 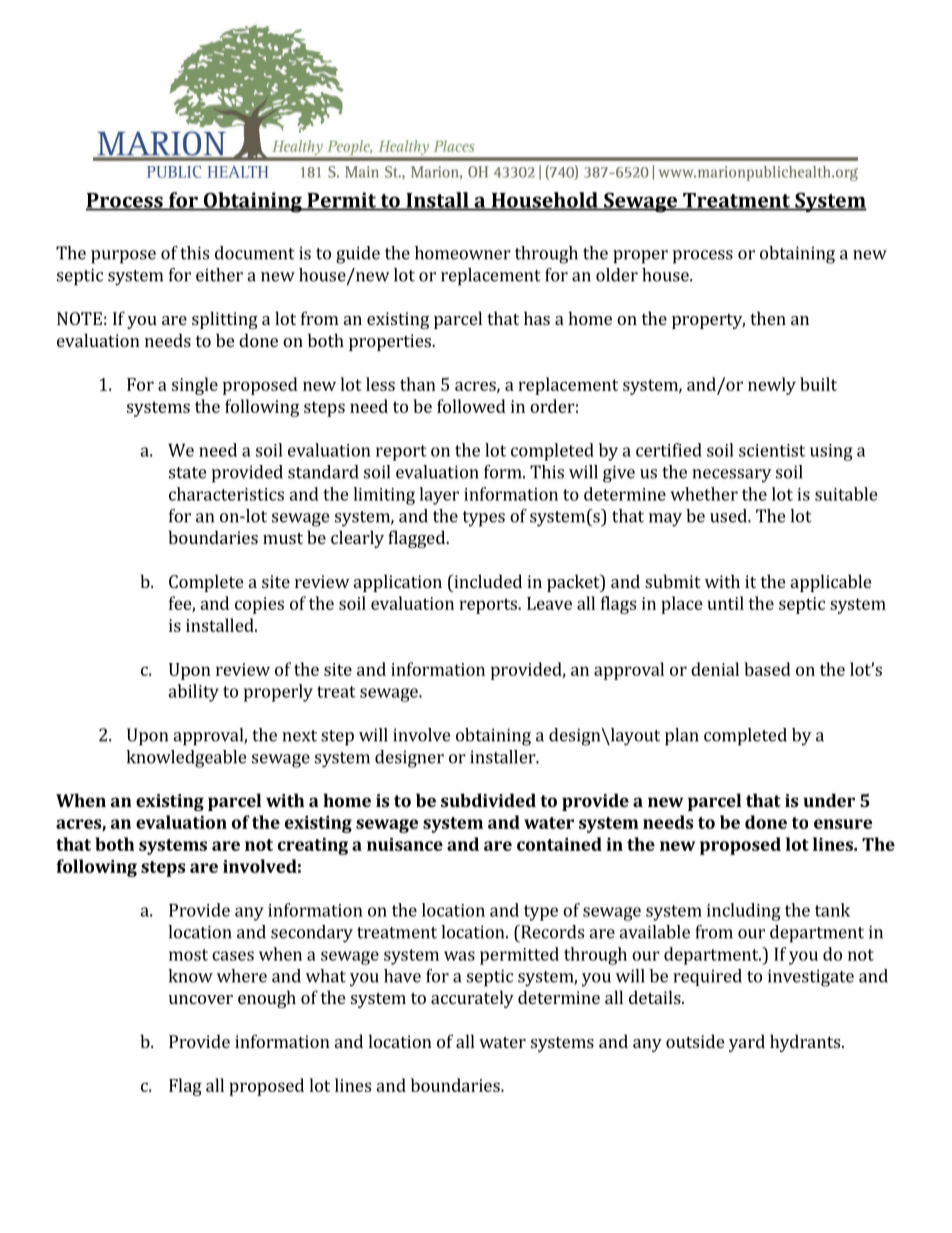 What do you see at coordinates (201, 999) in the screenshot?
I see `uncover` at bounding box center [201, 999].
